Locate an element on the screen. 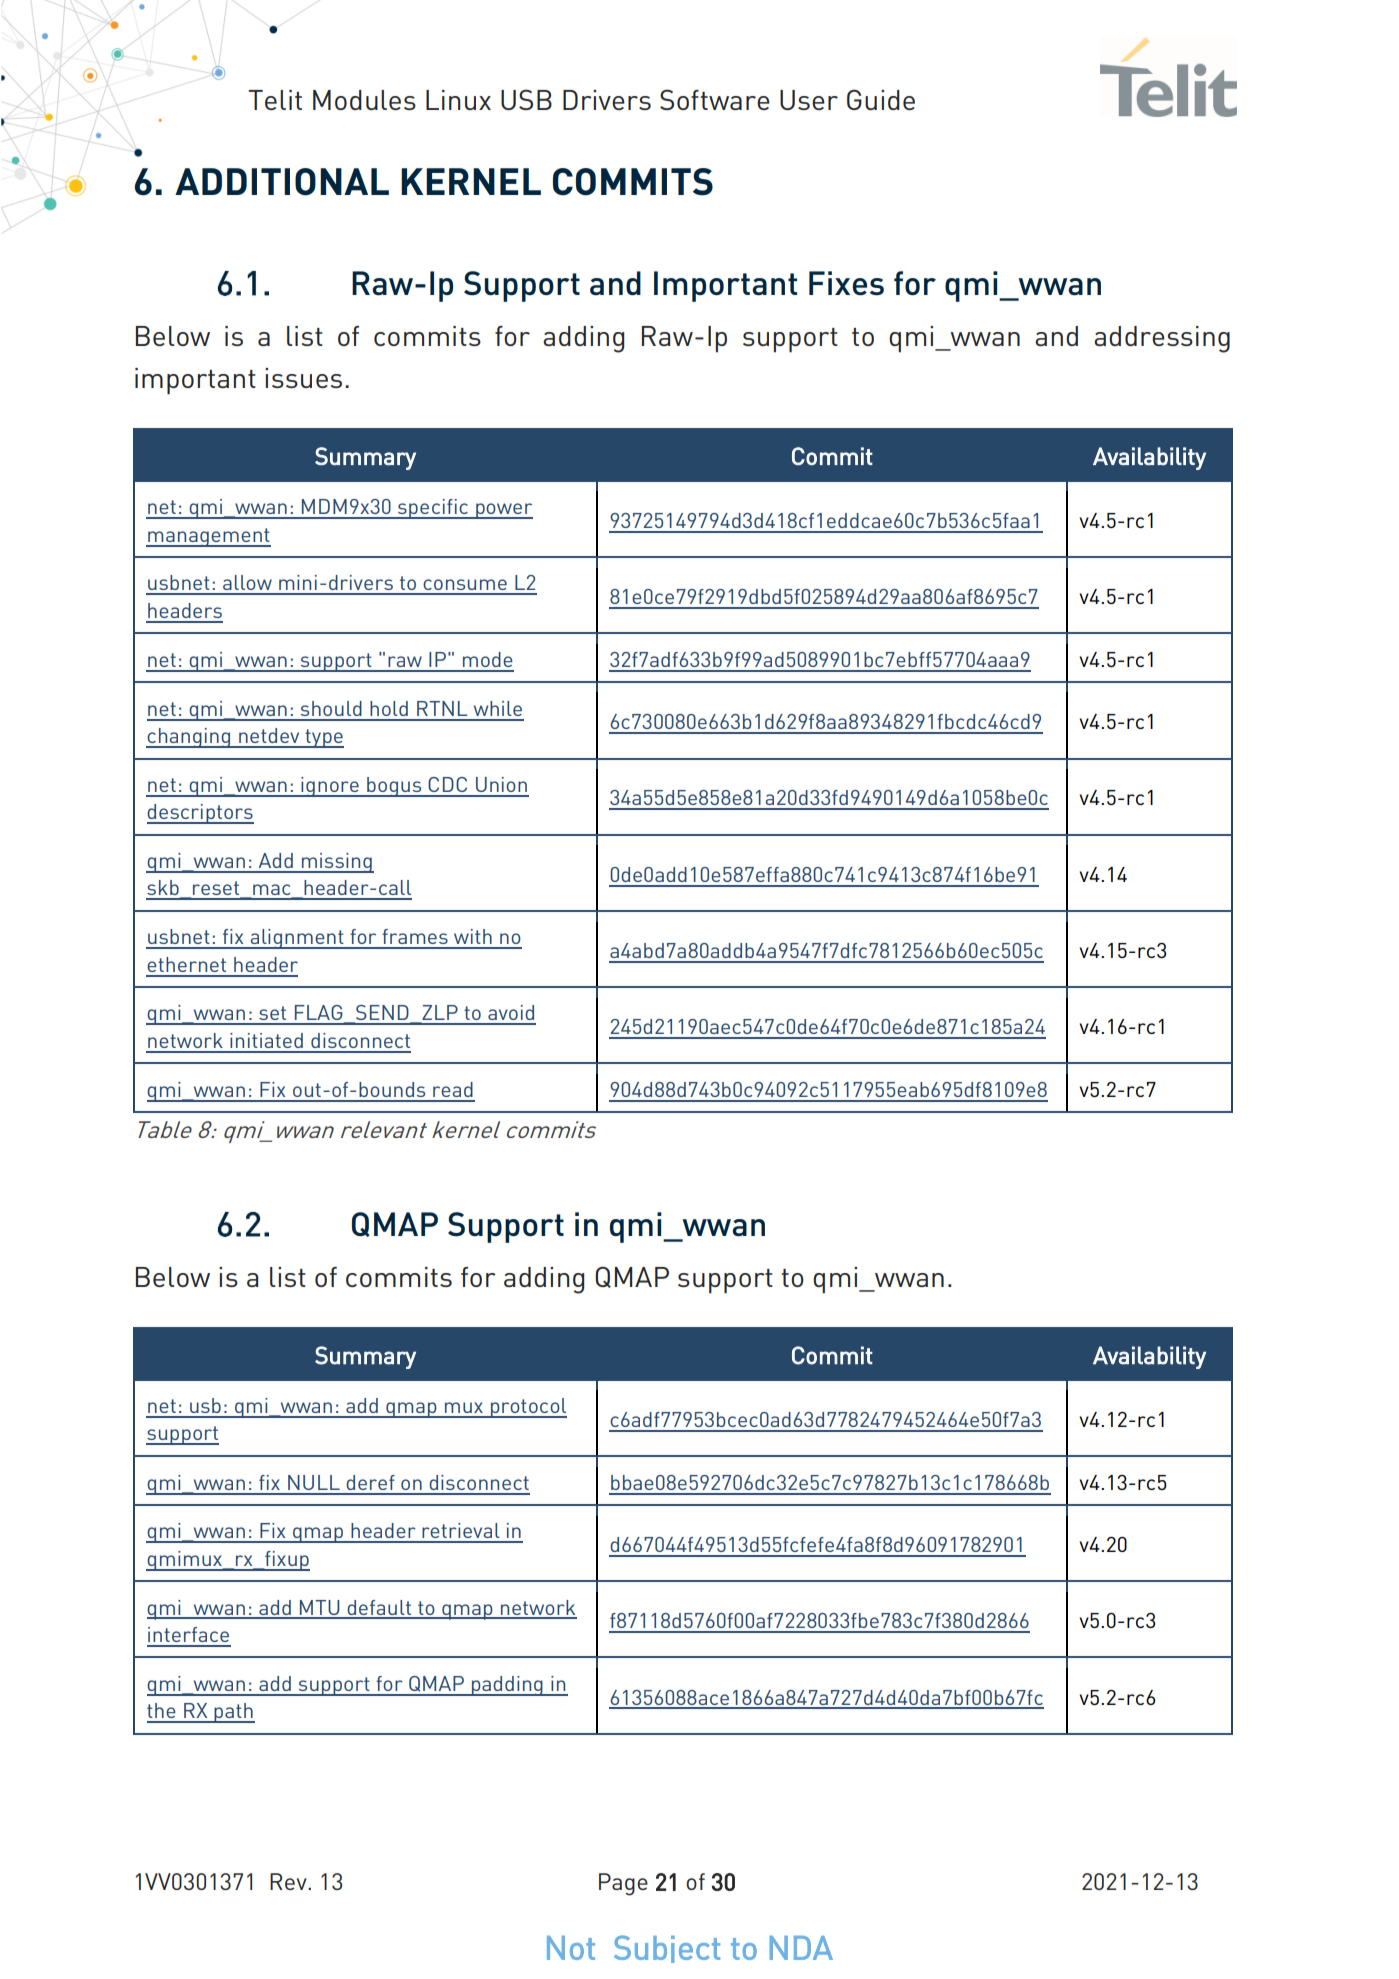 This screenshot has width=1399, height=1979. ADDITIONAL is located at coordinates (282, 182).
